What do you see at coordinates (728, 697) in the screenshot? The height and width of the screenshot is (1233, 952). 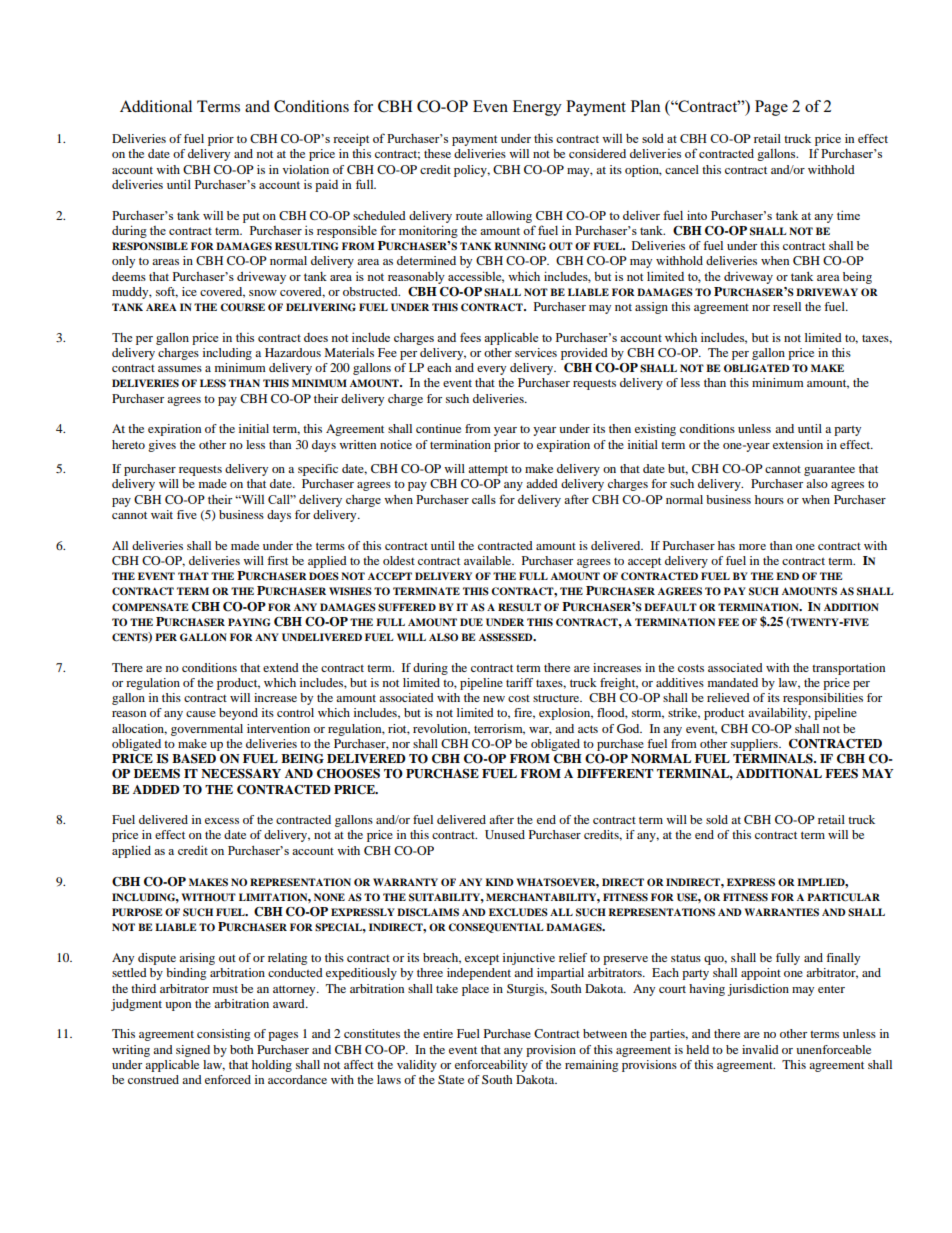 I see `relieved` at bounding box center [728, 697].
